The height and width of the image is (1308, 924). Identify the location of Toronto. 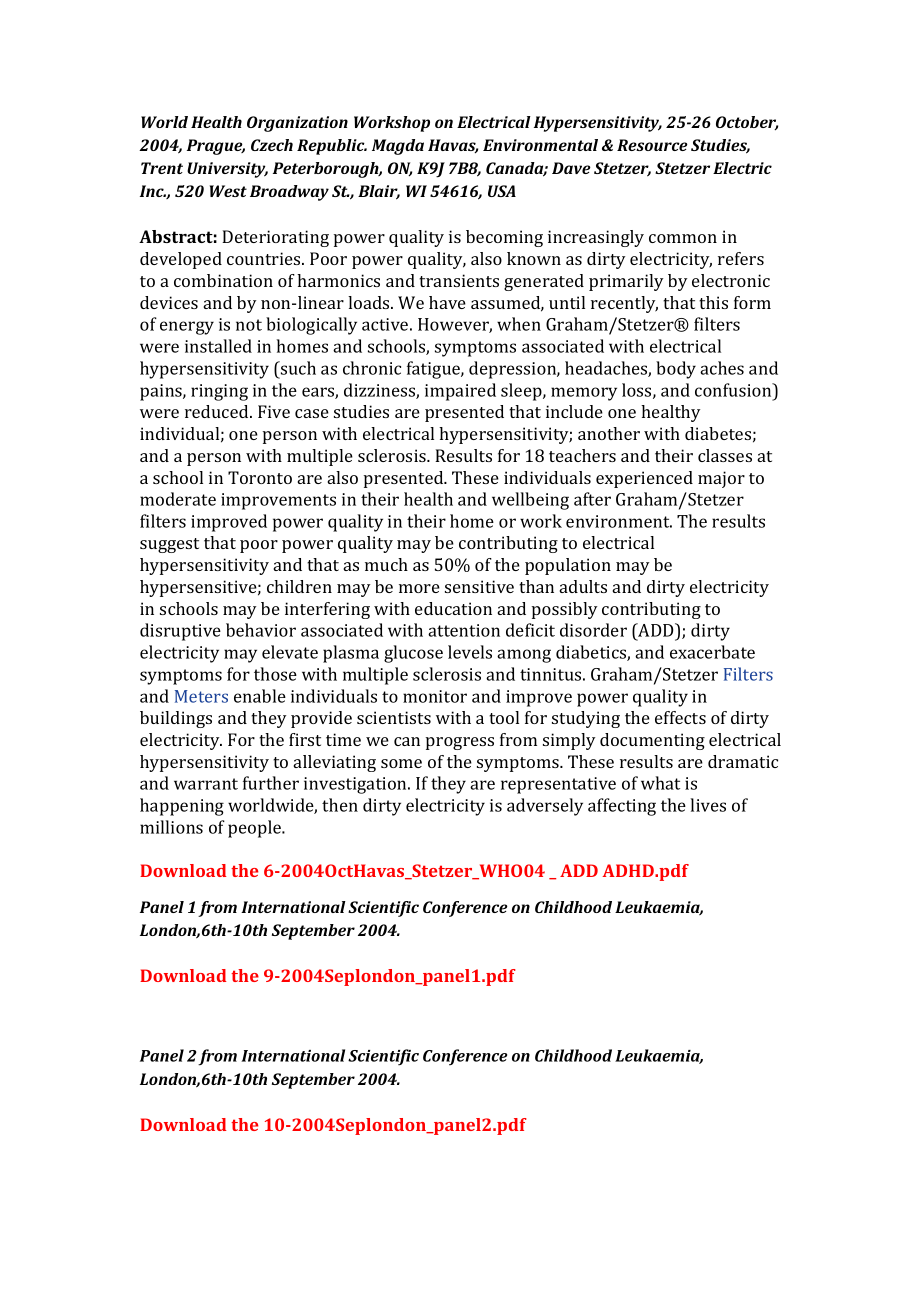
(260, 477).
